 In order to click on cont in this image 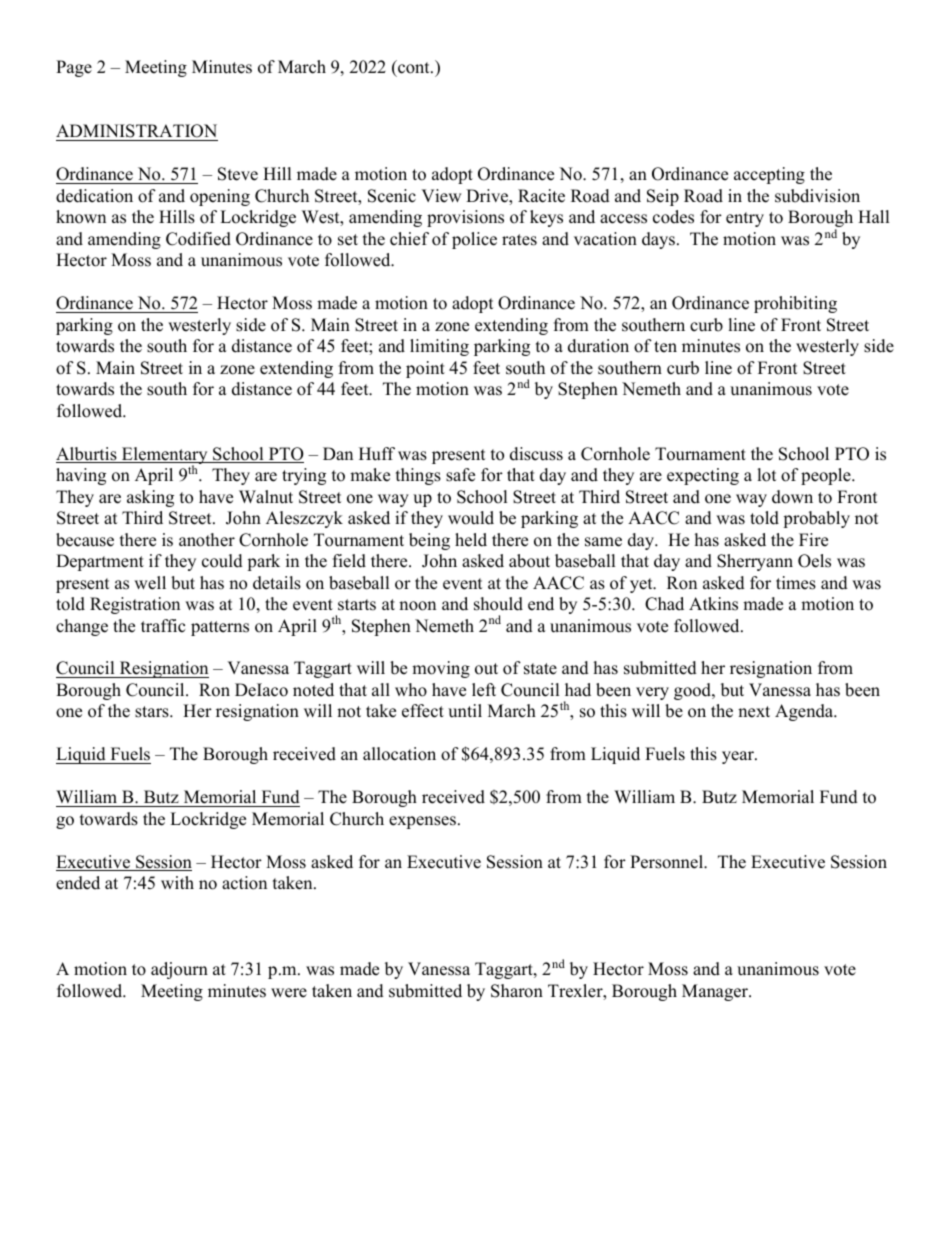, I will do `click(414, 67)`.
